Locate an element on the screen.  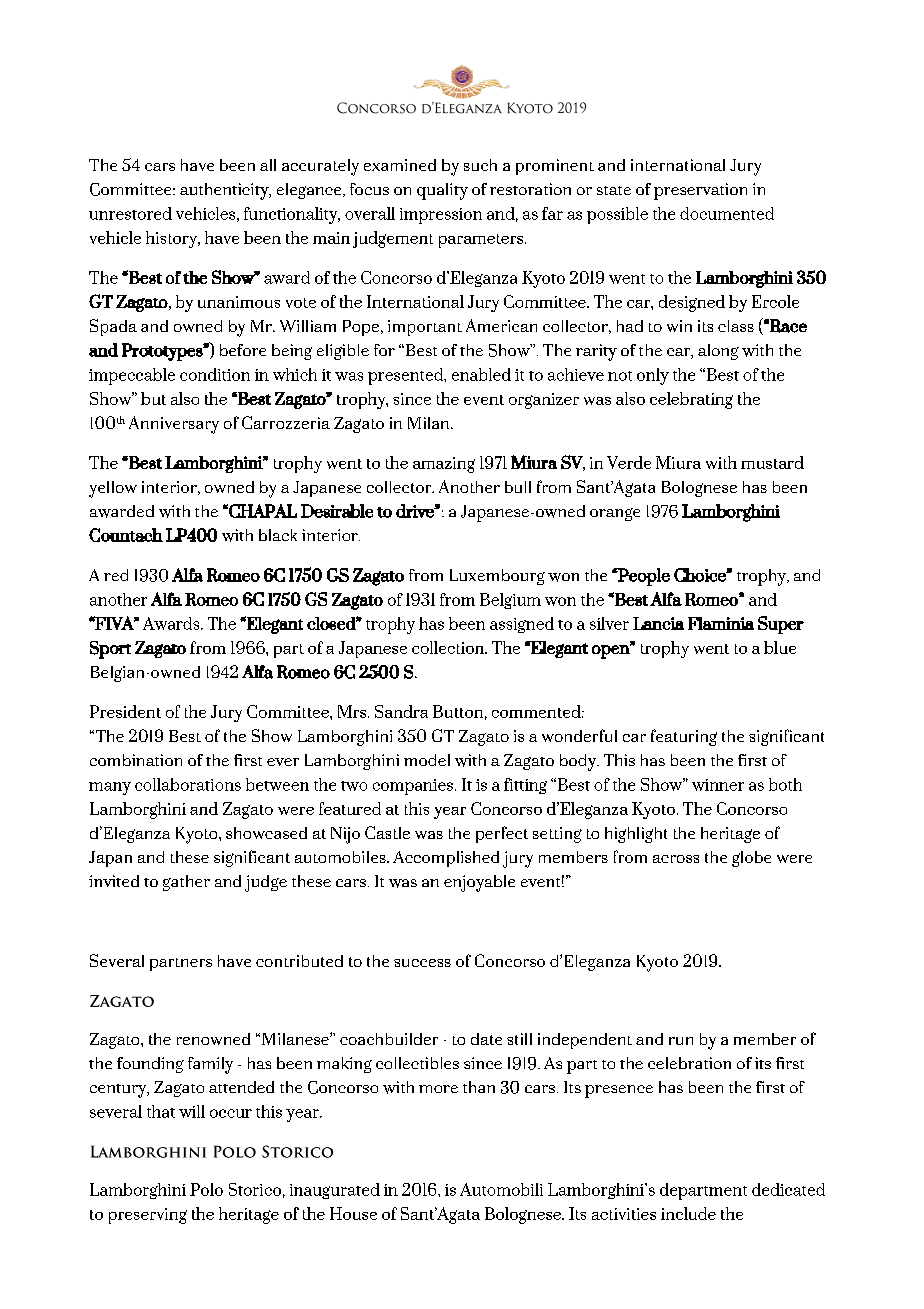
Accomplished is located at coordinates (446, 859).
